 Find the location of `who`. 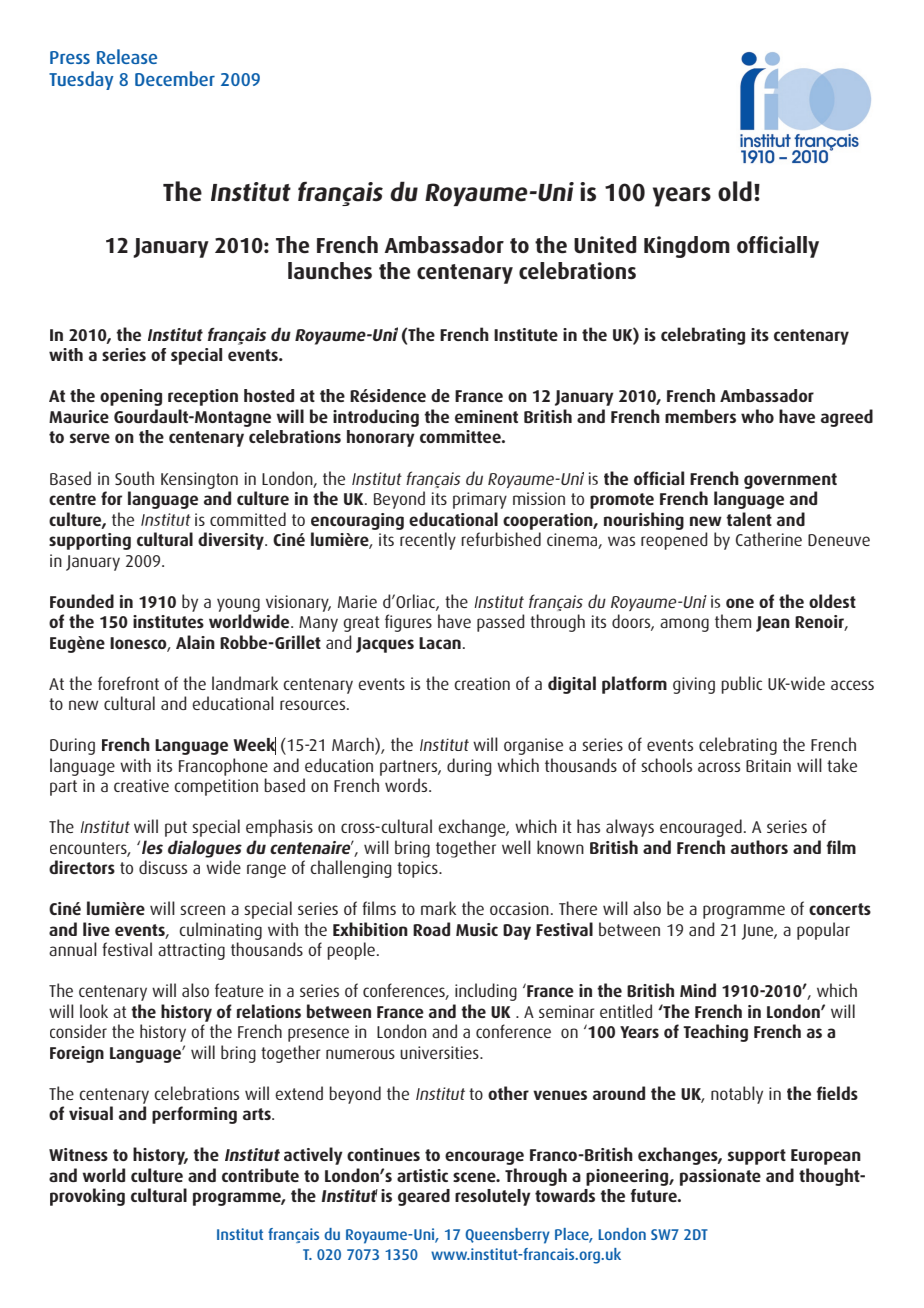

who is located at coordinates (757, 416).
